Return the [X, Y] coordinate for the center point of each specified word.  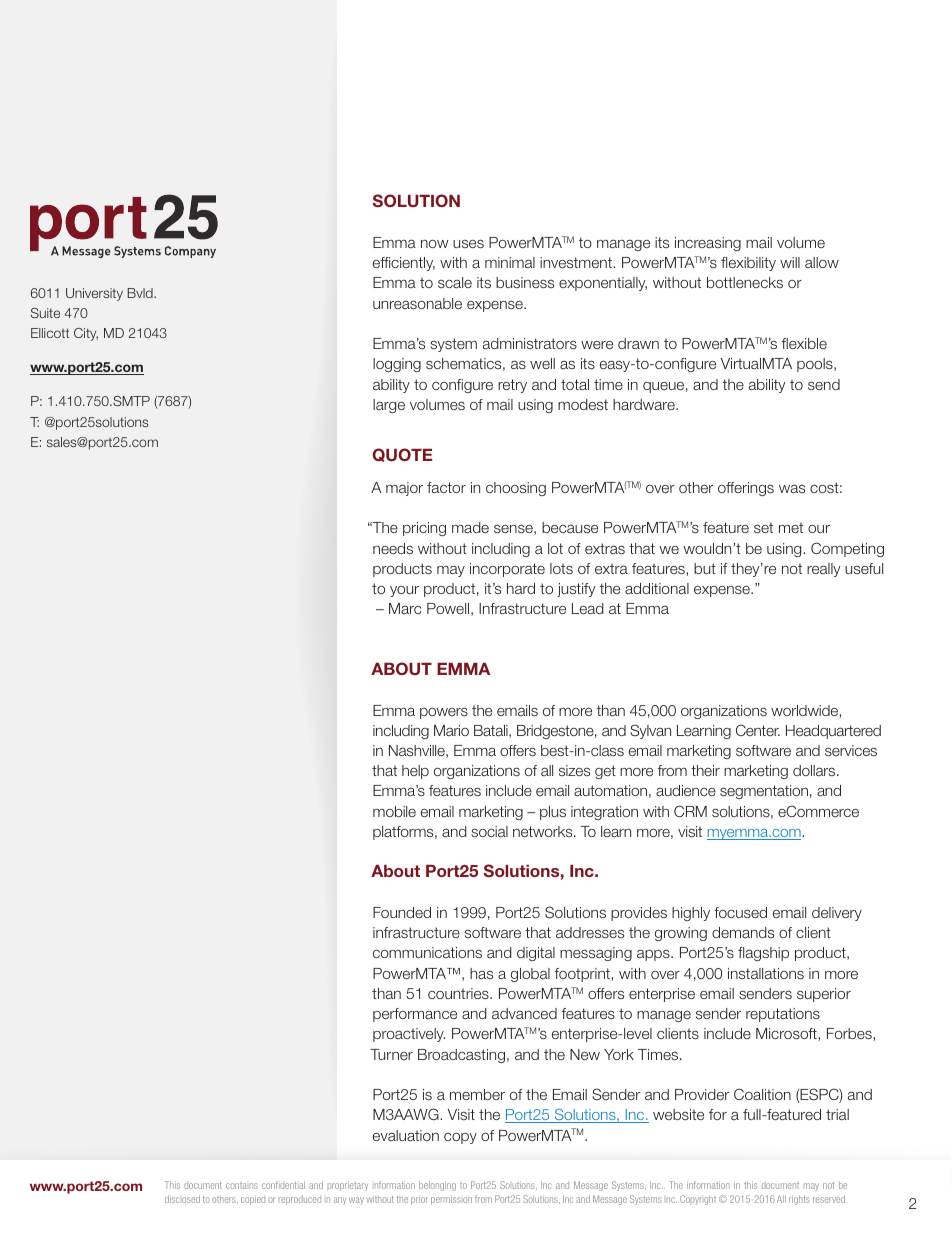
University [94, 294]
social [489, 831]
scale [455, 282]
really [823, 570]
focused [740, 912]
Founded [402, 912]
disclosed [182, 1199]
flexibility [748, 264]
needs [393, 548]
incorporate [507, 570]
